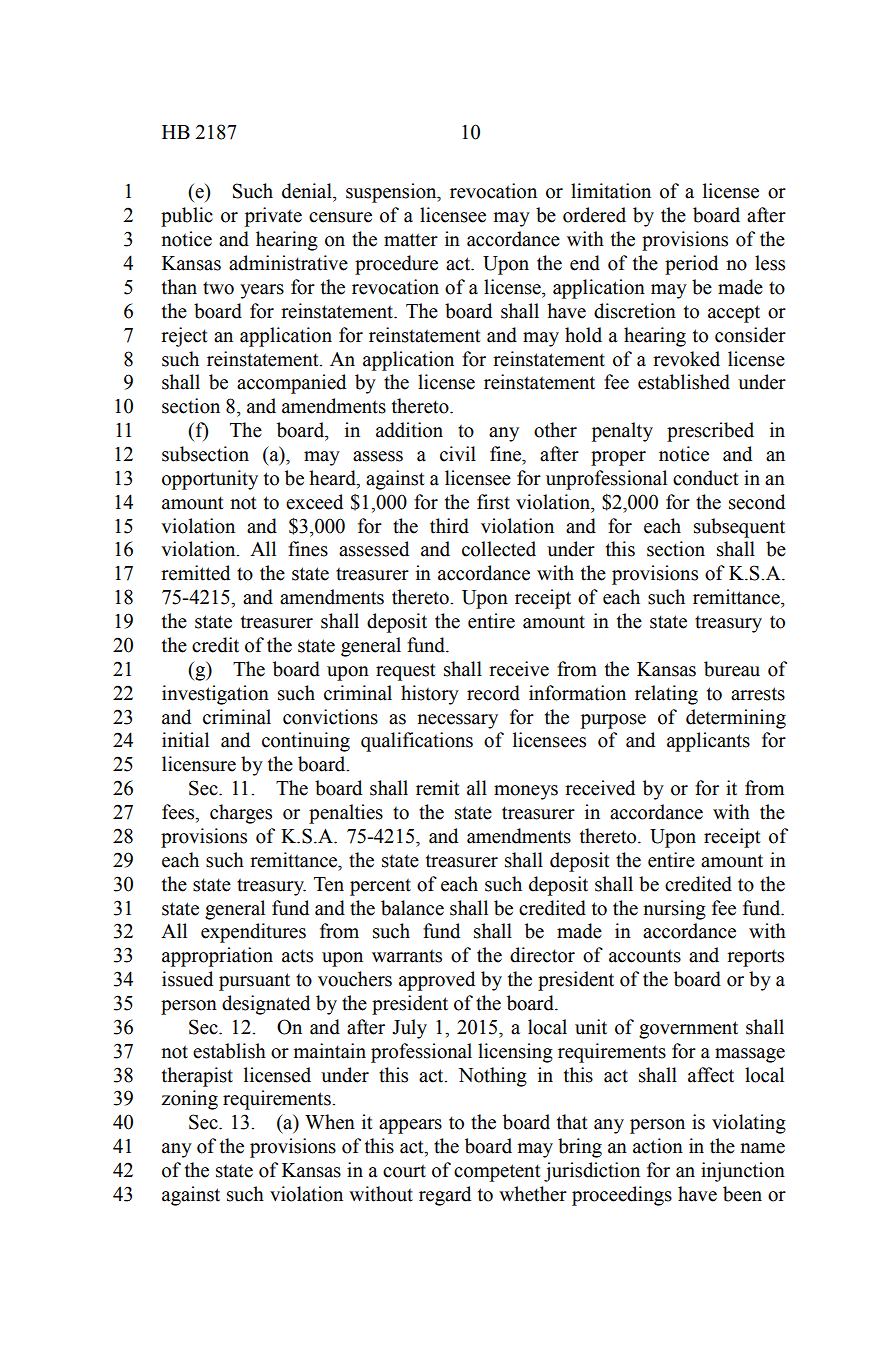 Image resolution: width=896 pixels, height=1345 pixels. I want to click on matter, so click(411, 240).
